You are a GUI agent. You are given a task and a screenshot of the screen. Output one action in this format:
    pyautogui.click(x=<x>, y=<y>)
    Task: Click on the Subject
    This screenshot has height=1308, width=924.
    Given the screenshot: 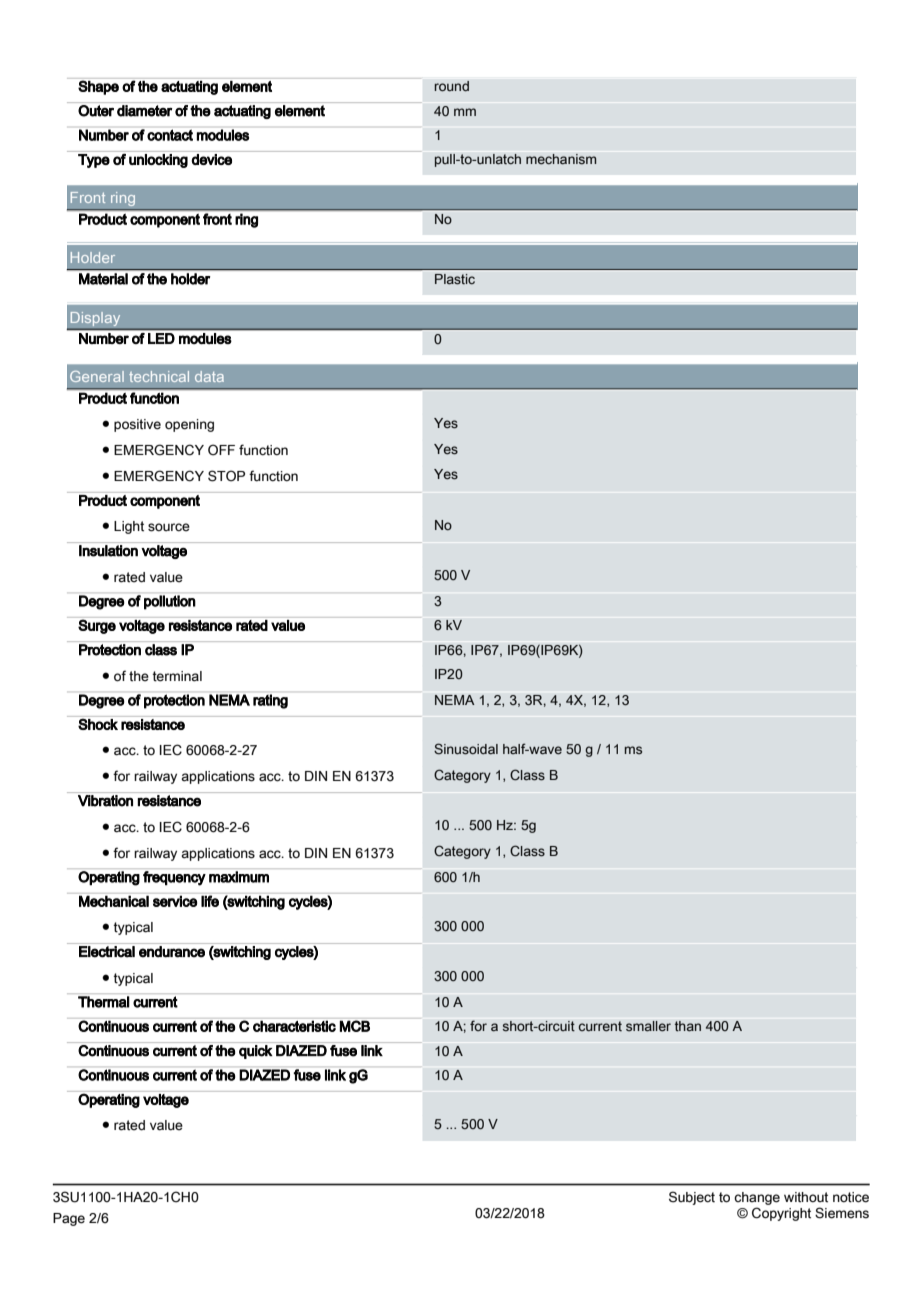 What is the action you would take?
    pyautogui.click(x=692, y=1198)
